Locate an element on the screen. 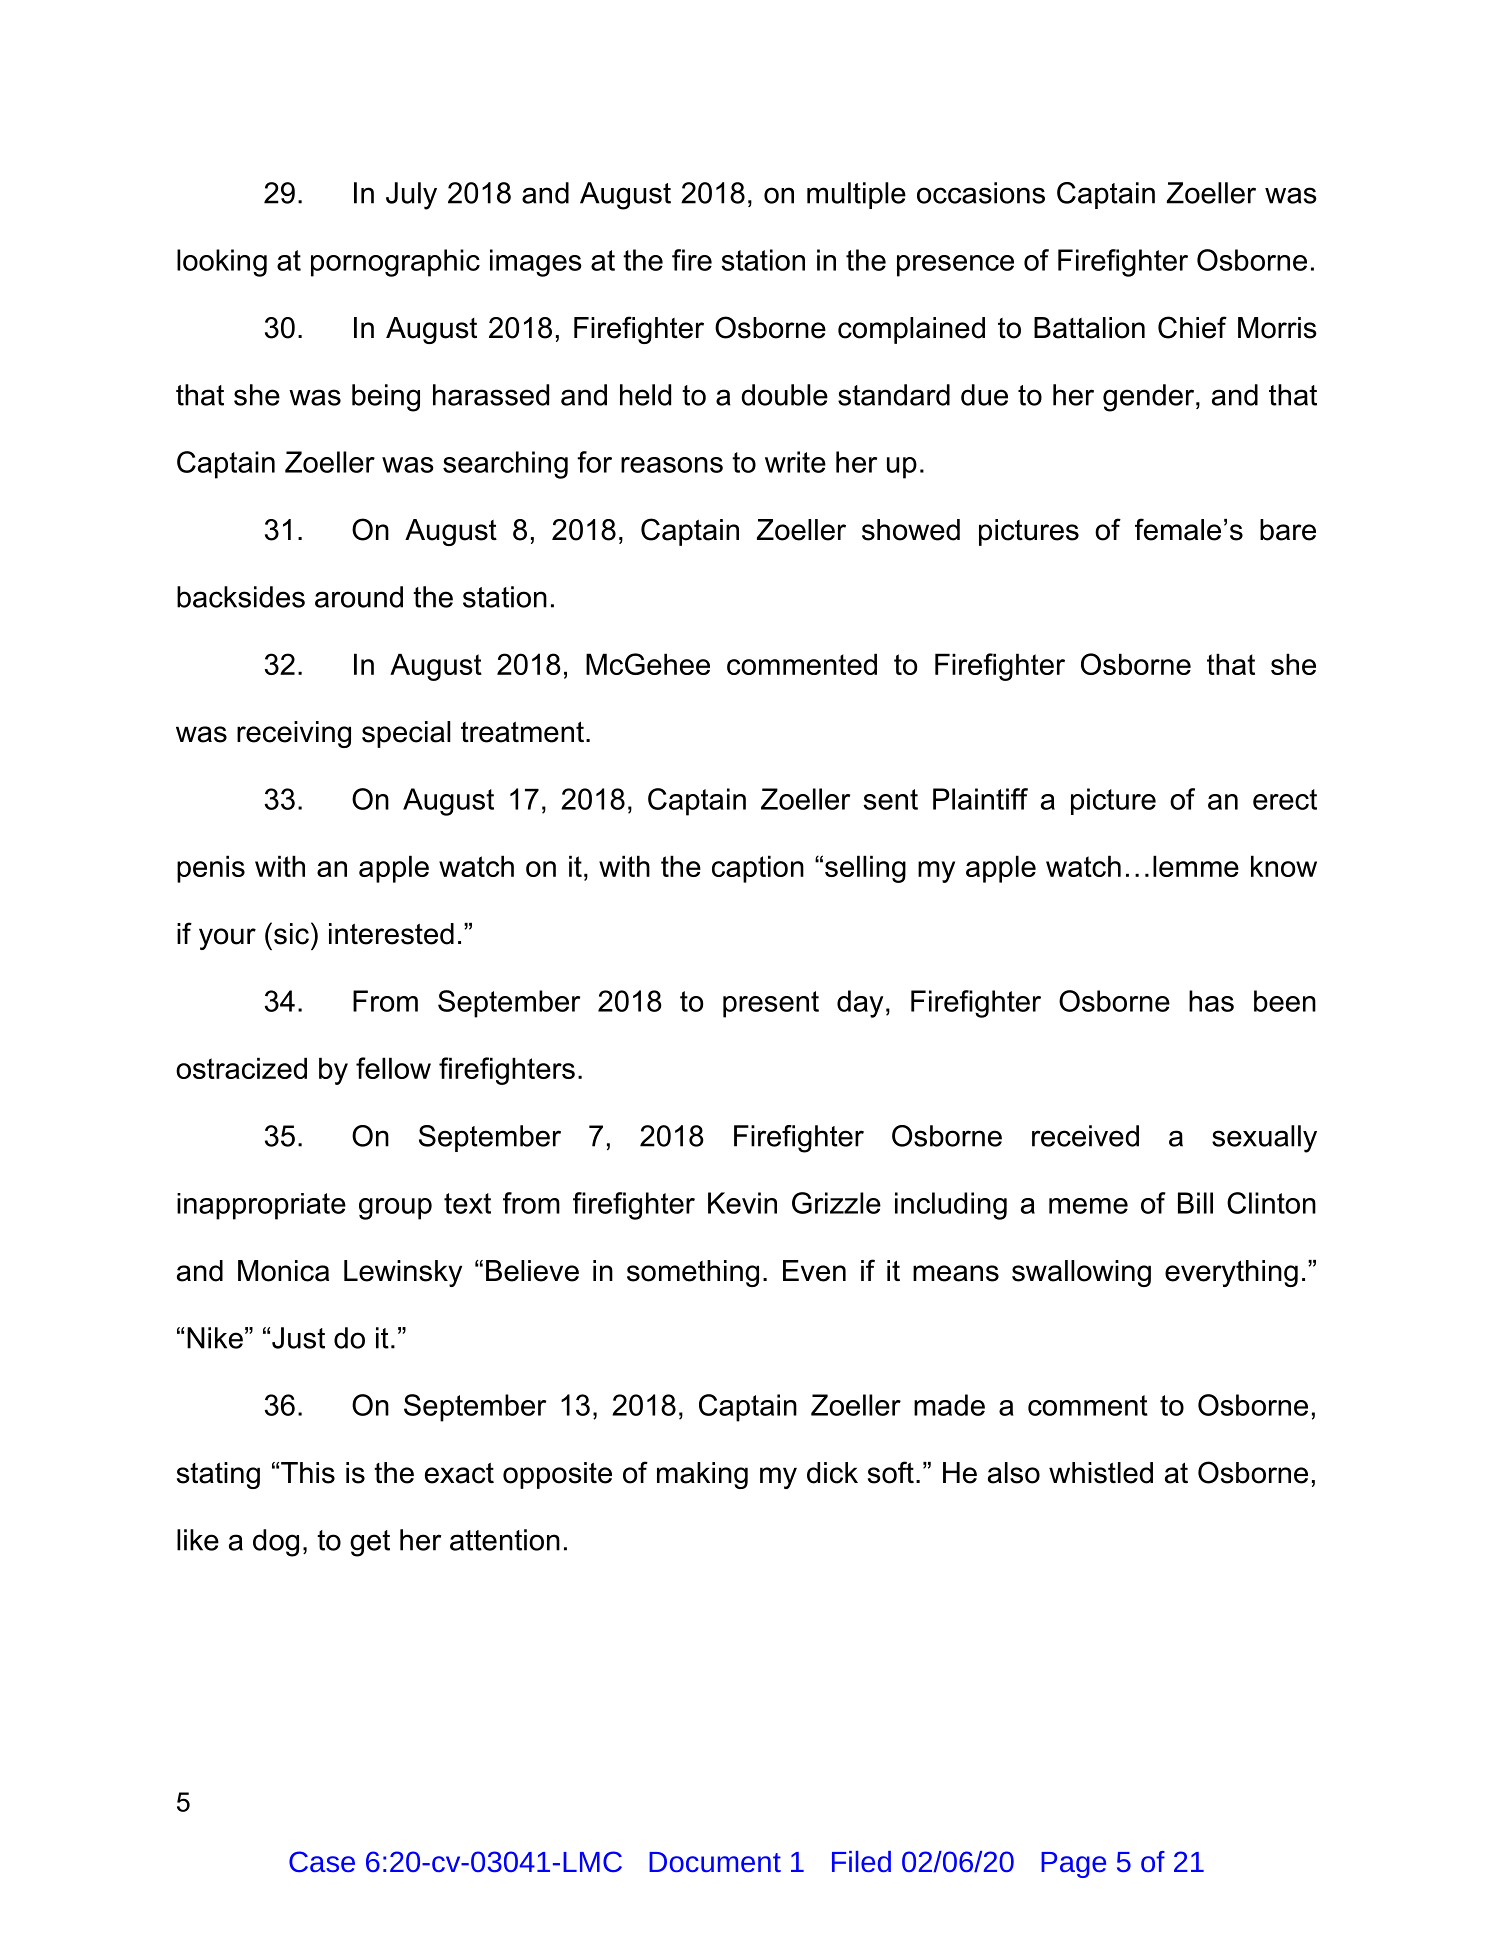 Image resolution: width=1493 pixels, height=1933 pixels. Case is located at coordinates (322, 1861).
